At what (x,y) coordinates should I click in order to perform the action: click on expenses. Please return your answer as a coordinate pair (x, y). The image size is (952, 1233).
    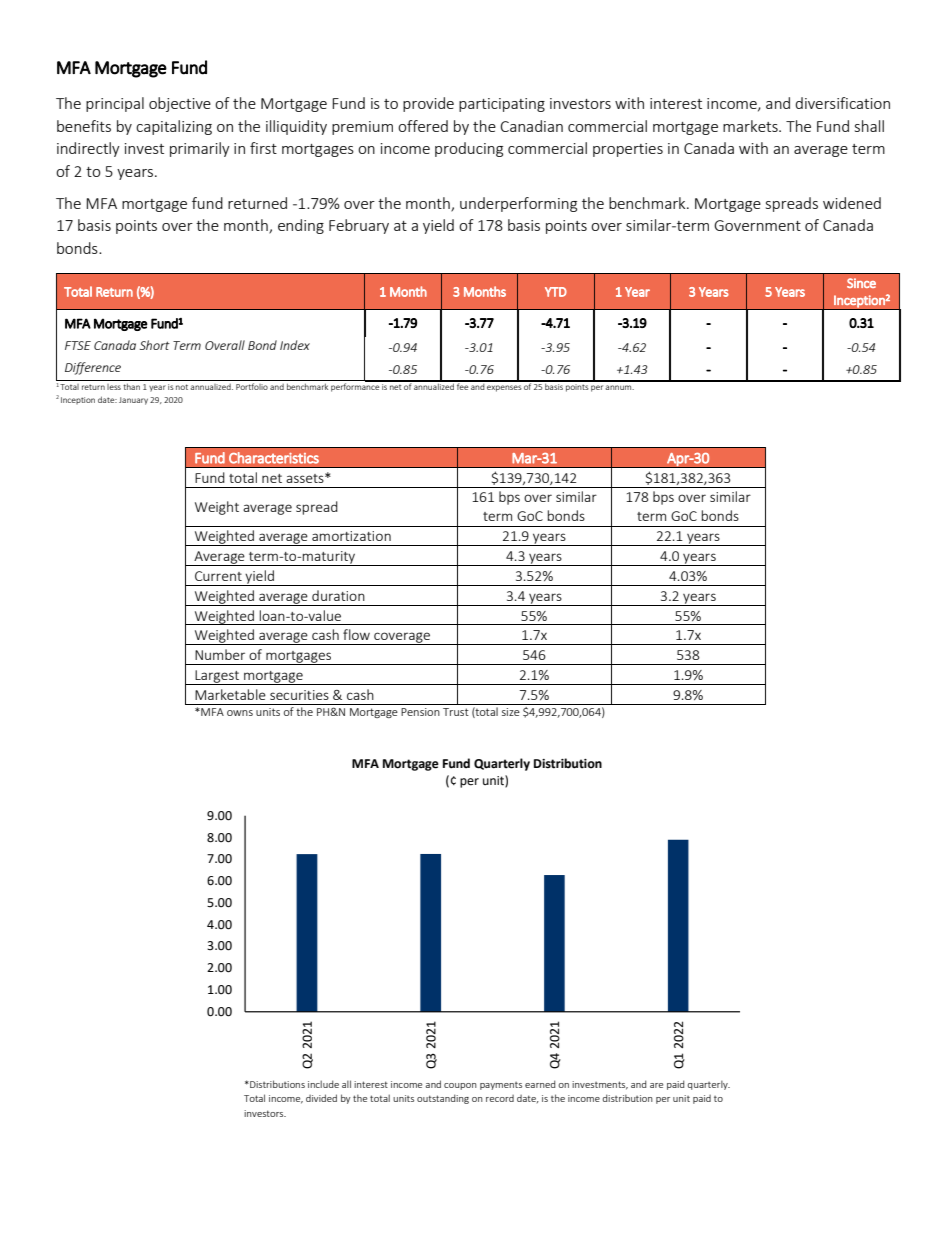
    Looking at the image, I should click on (504, 388).
